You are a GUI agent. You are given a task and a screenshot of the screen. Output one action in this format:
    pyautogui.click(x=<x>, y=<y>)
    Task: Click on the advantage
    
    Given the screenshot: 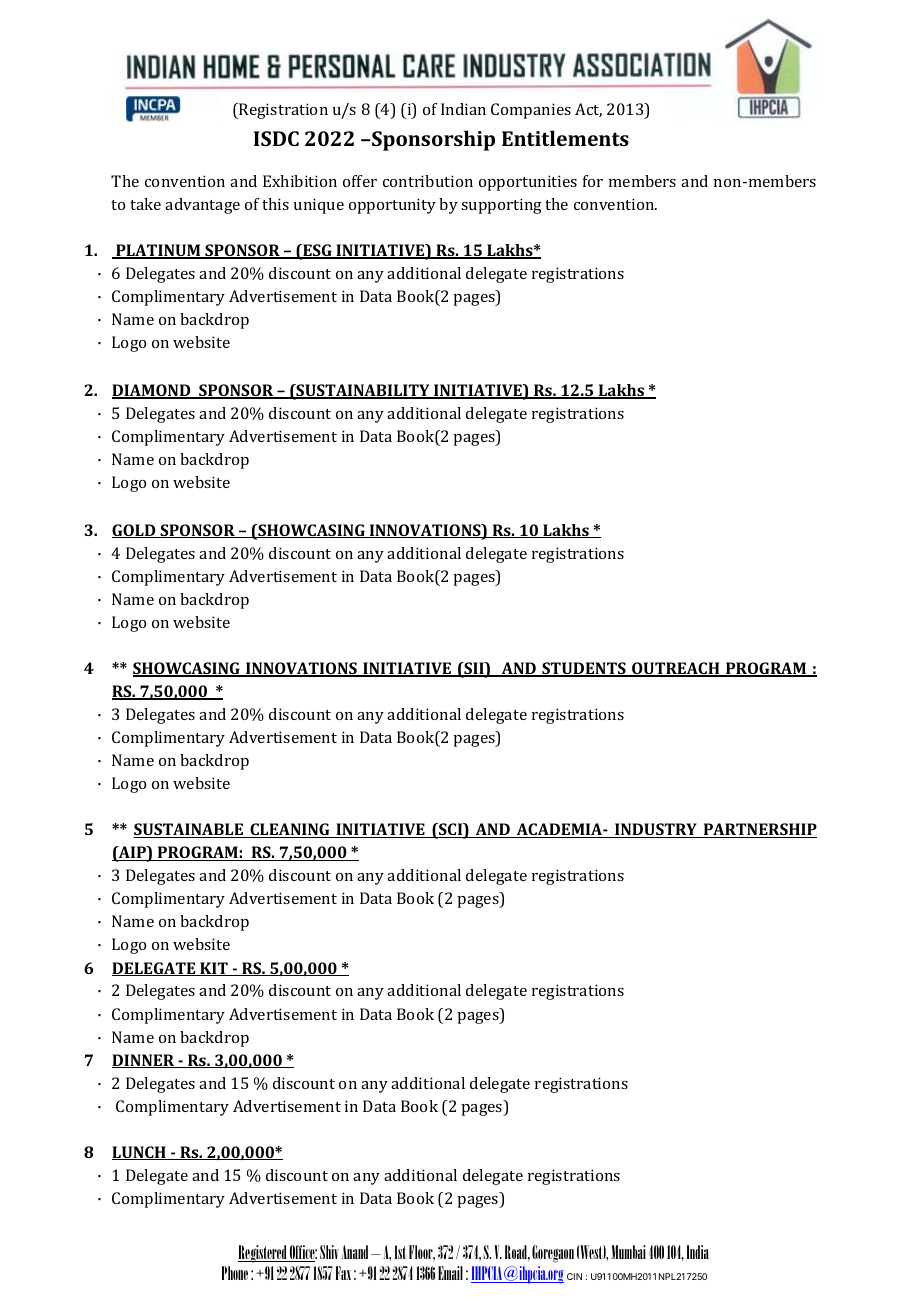 What is the action you would take?
    pyautogui.click(x=202, y=206)
